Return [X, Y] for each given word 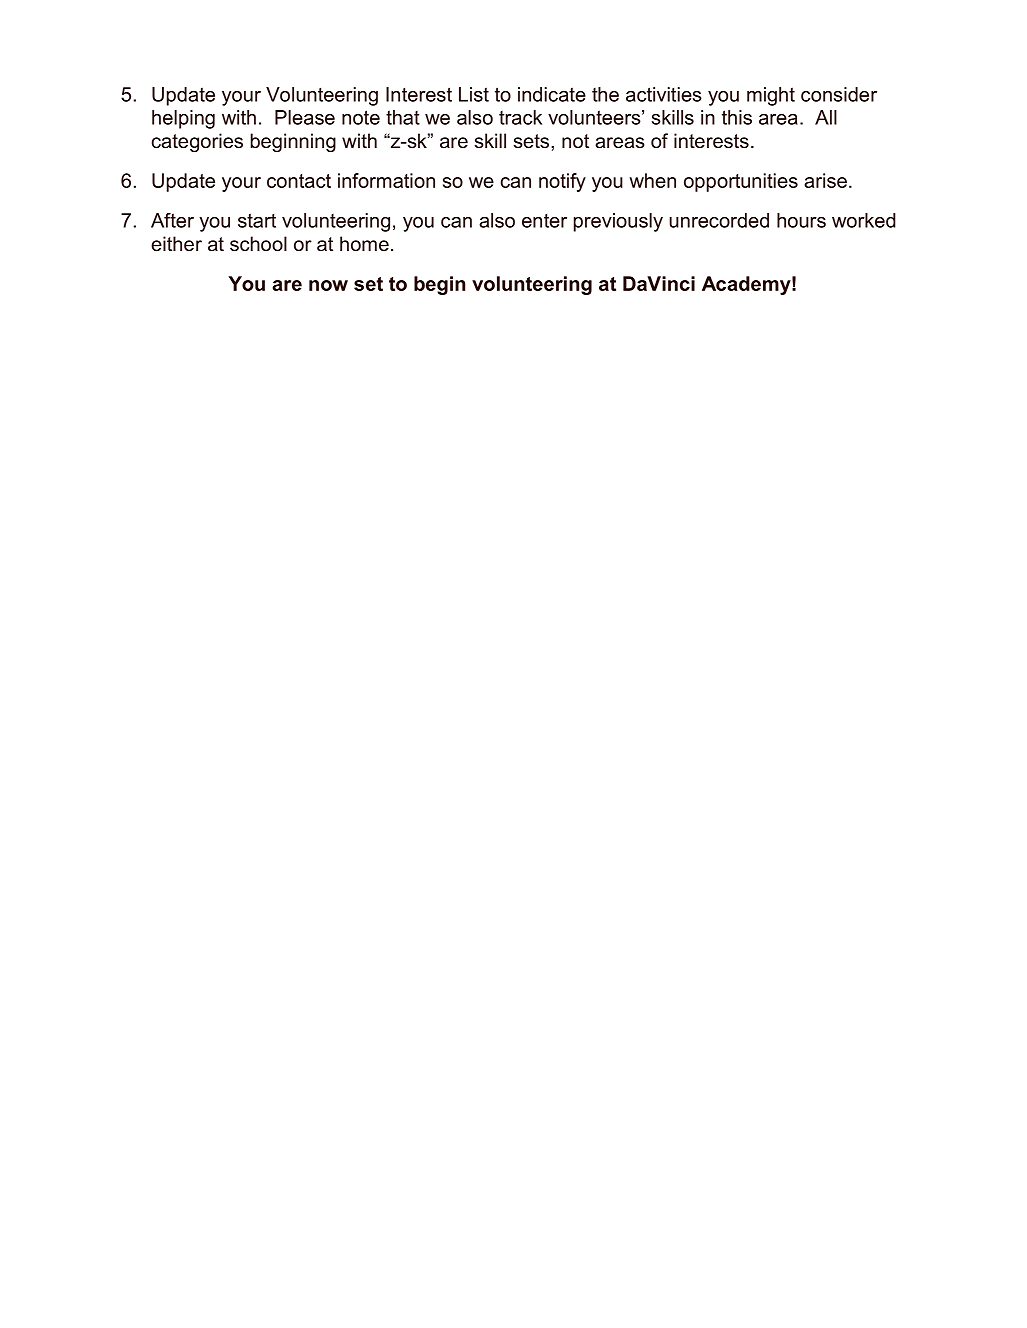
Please [305, 117]
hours [801, 220]
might [771, 96]
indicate [552, 94]
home [364, 244]
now [328, 285]
